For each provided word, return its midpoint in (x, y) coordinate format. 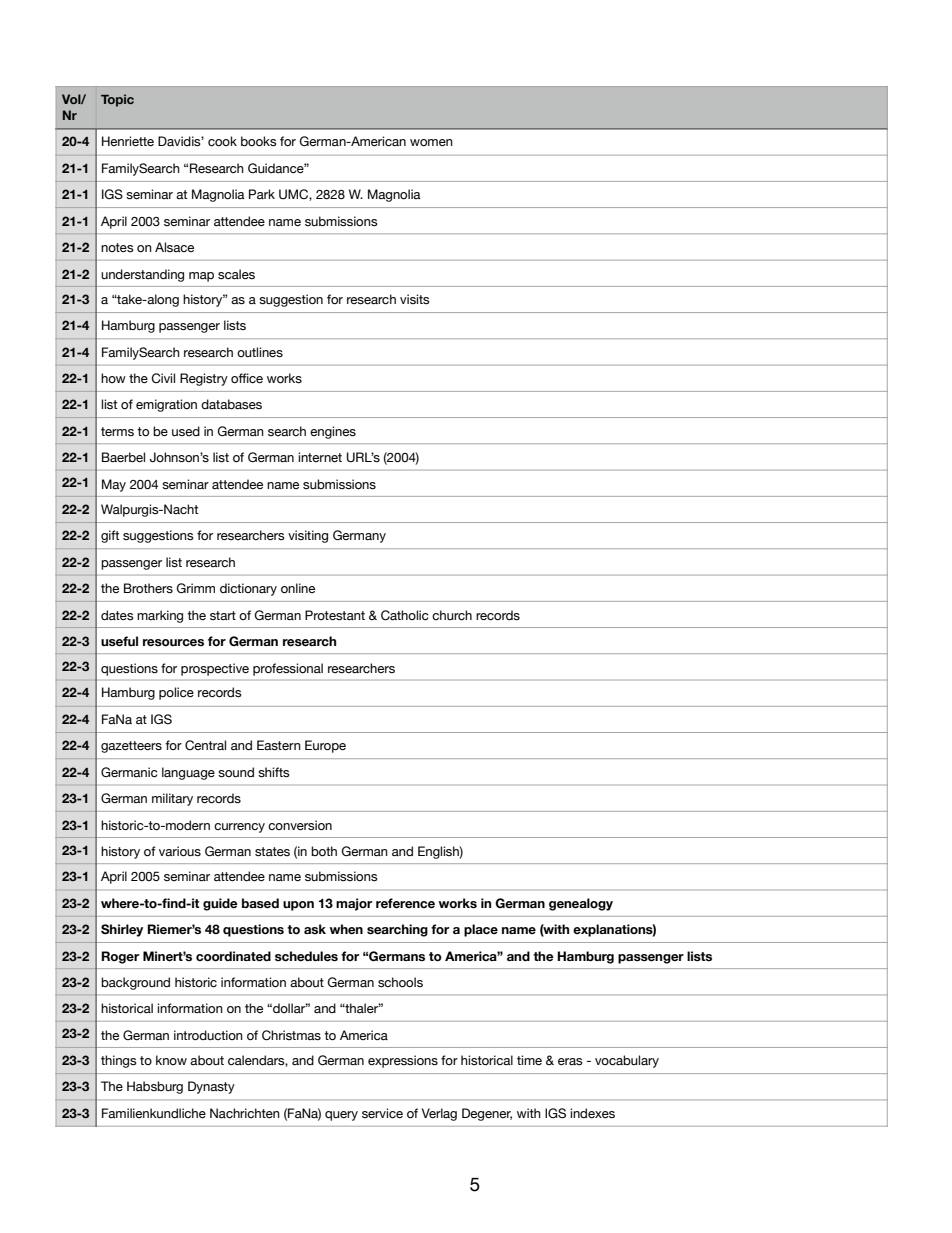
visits (415, 299)
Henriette (128, 141)
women (431, 143)
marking (160, 616)
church (452, 615)
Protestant (335, 615)
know (171, 1060)
